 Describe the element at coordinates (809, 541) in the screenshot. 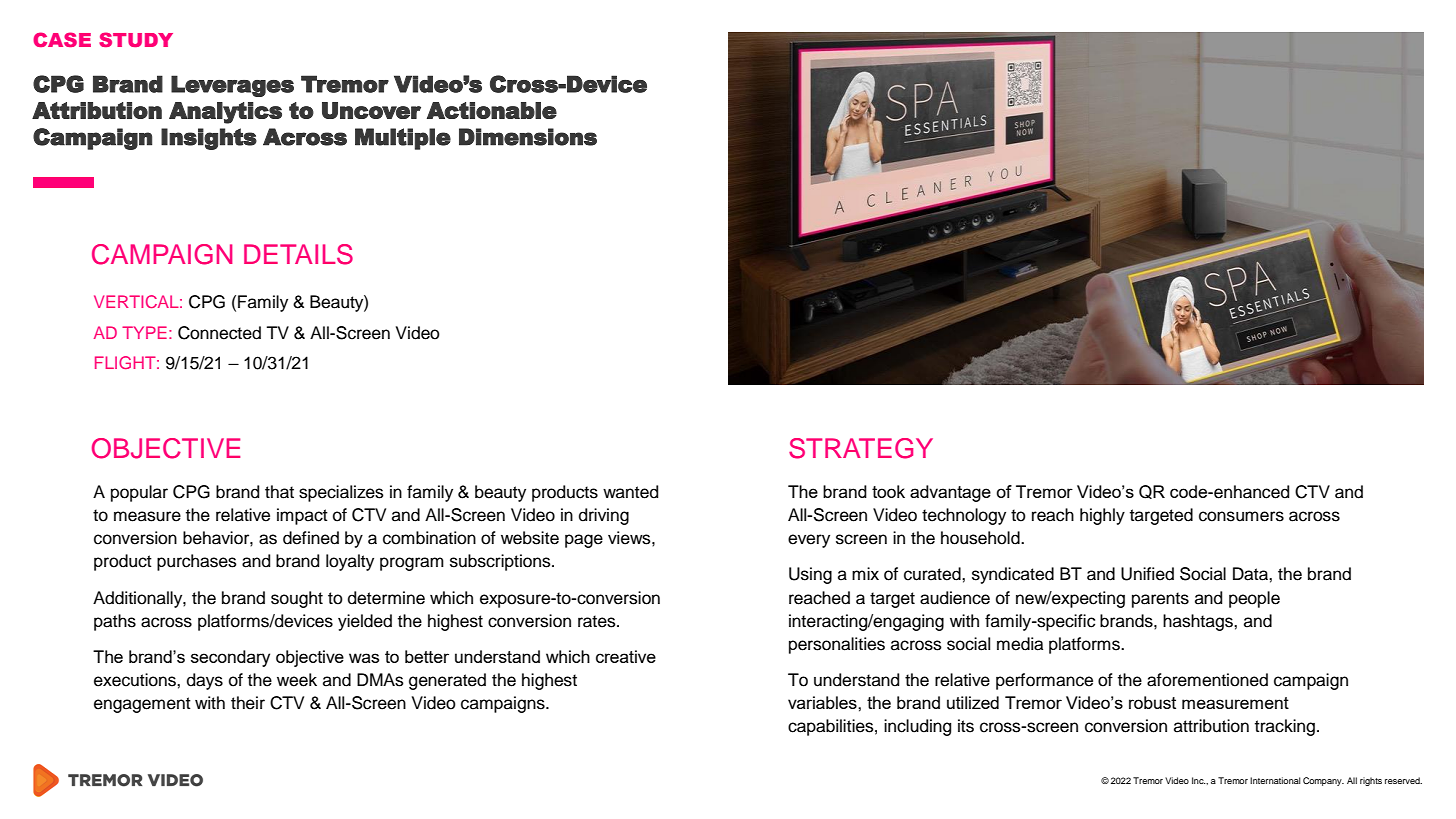

I see `every` at that location.
